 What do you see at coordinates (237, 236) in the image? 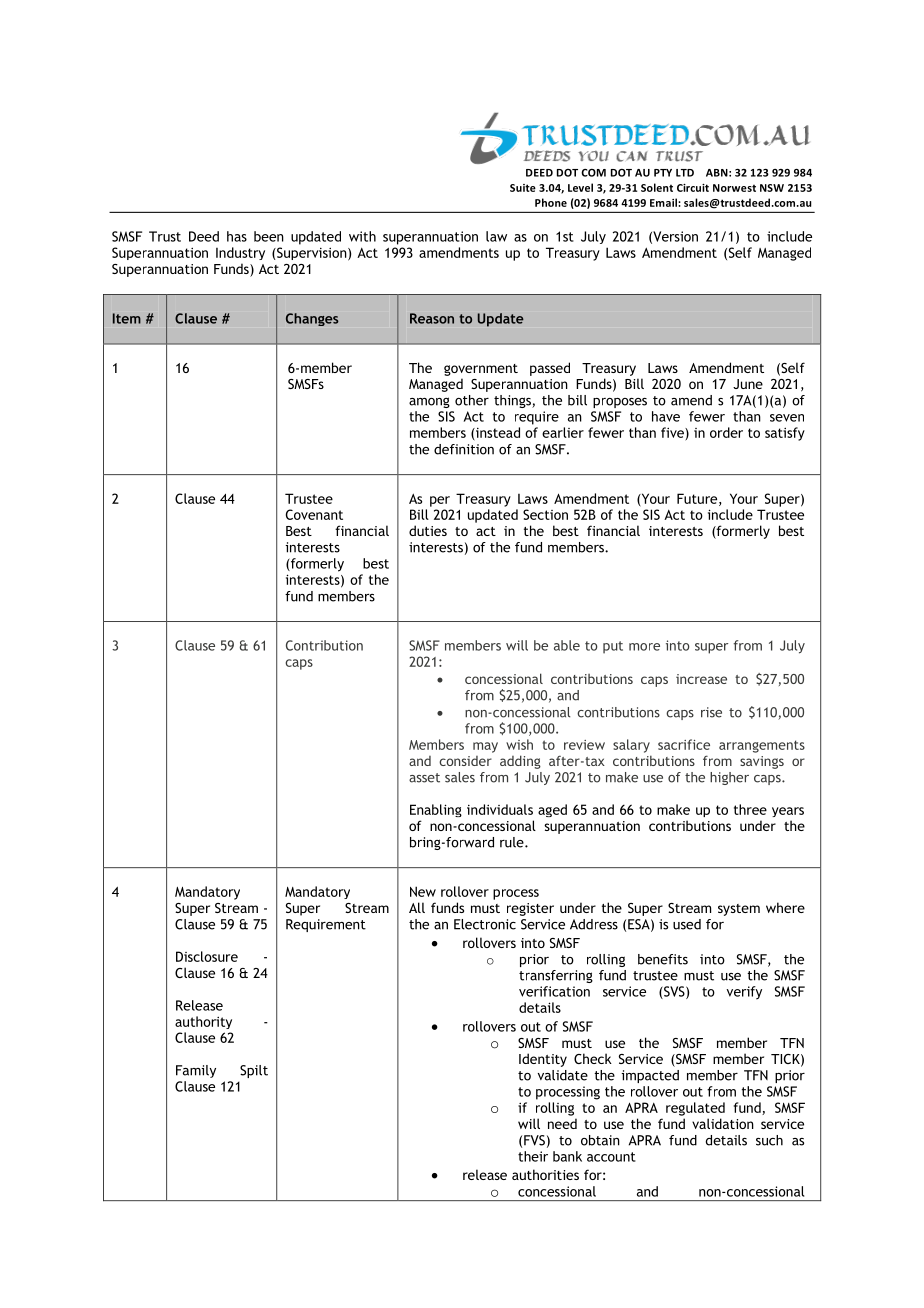
I see `has` at bounding box center [237, 236].
